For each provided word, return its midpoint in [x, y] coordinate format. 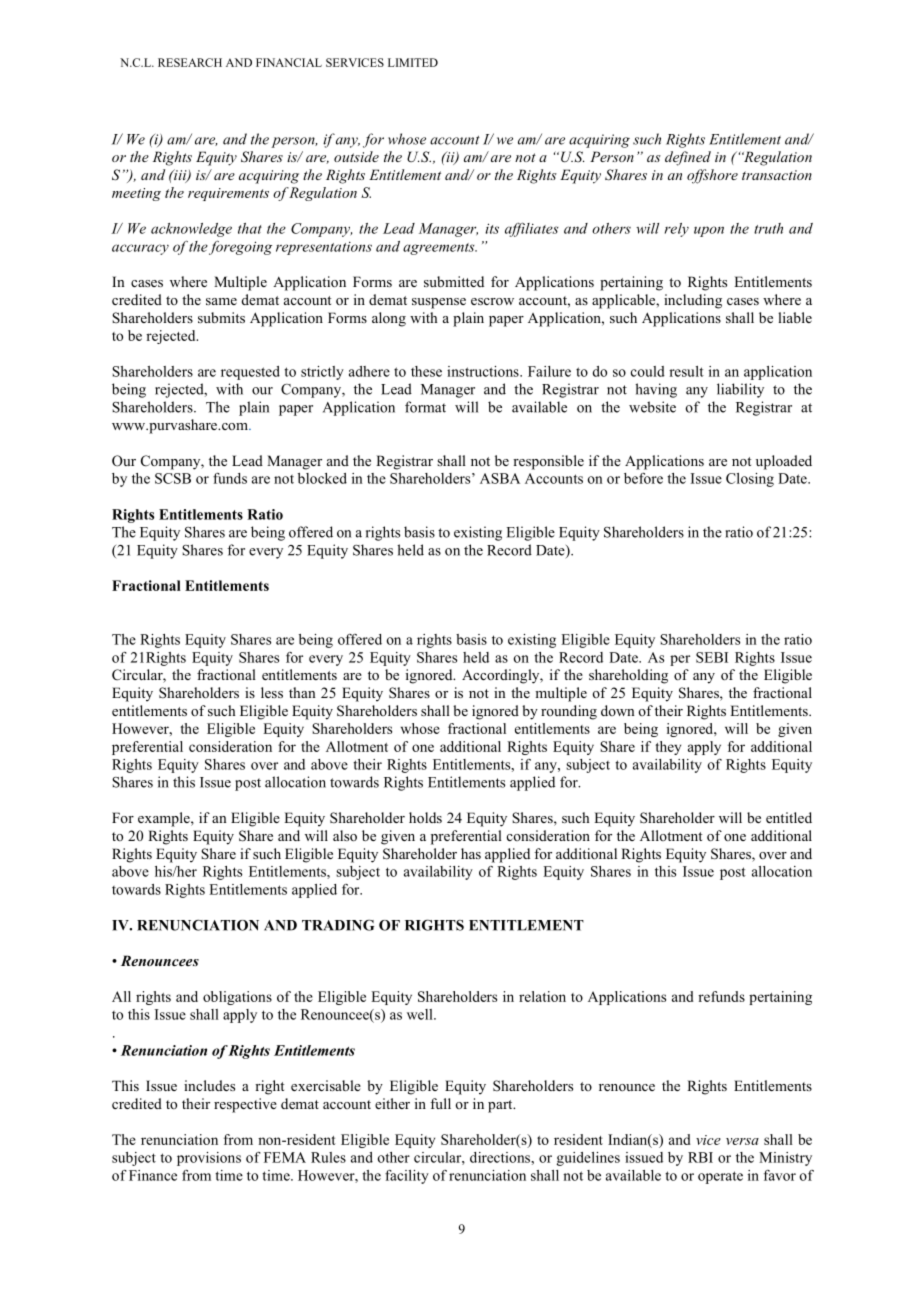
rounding [569, 712]
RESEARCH [190, 62]
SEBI [712, 657]
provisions [209, 1159]
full [440, 1103]
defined [688, 158]
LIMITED [413, 62]
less [272, 692]
